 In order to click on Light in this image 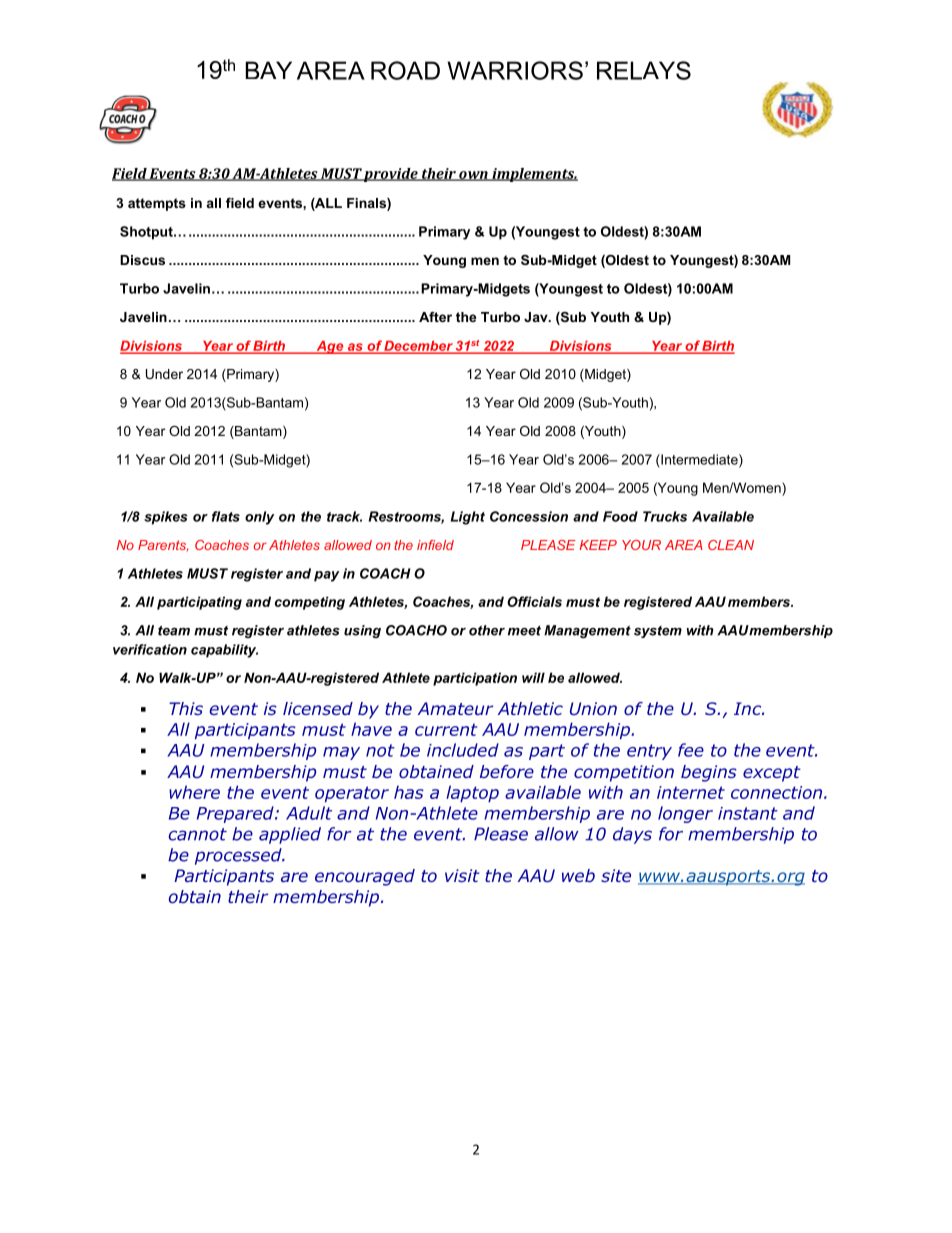, I will do `click(468, 518)`.
